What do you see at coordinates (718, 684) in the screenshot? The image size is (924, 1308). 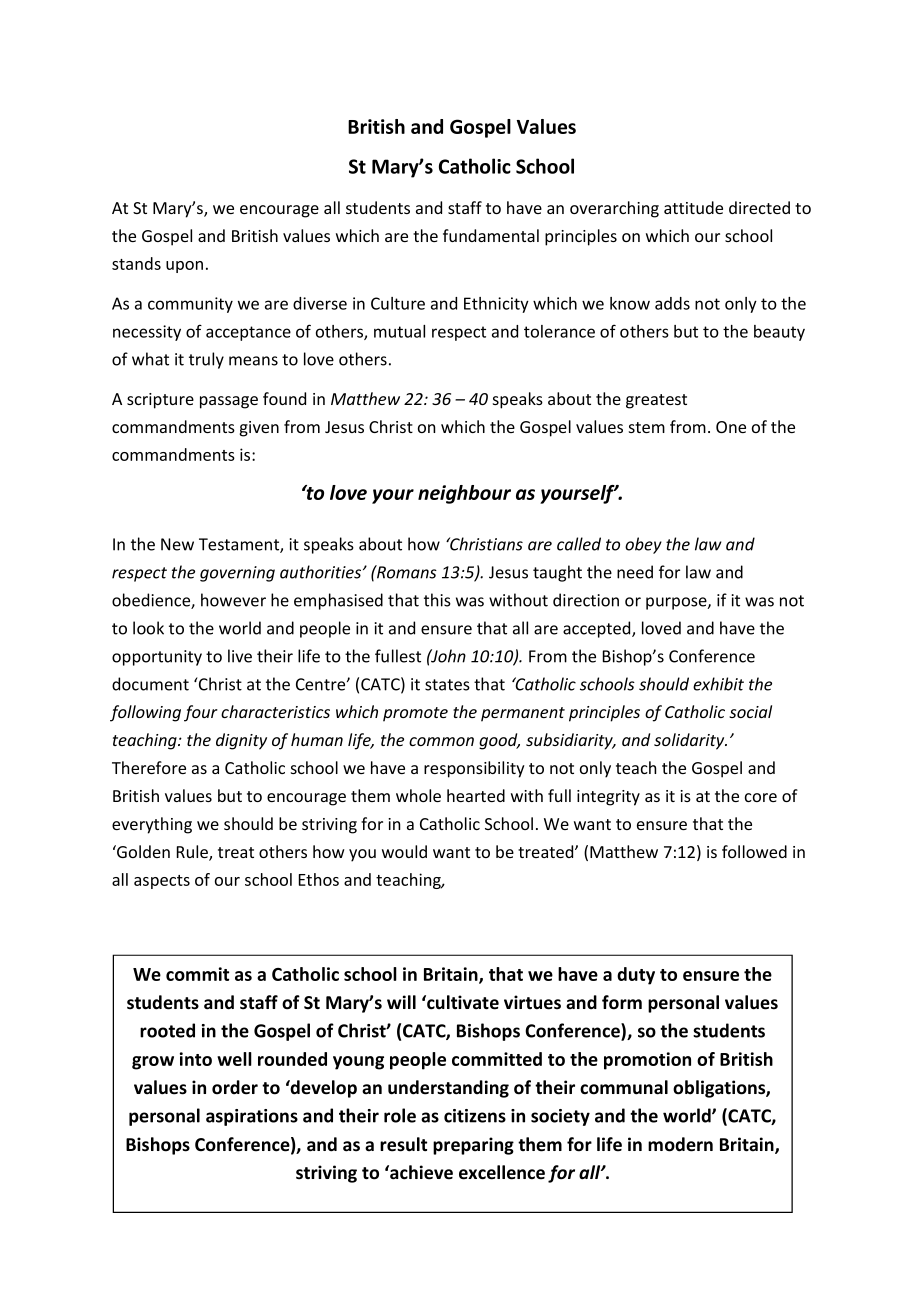 I see `exhibit` at bounding box center [718, 684].
